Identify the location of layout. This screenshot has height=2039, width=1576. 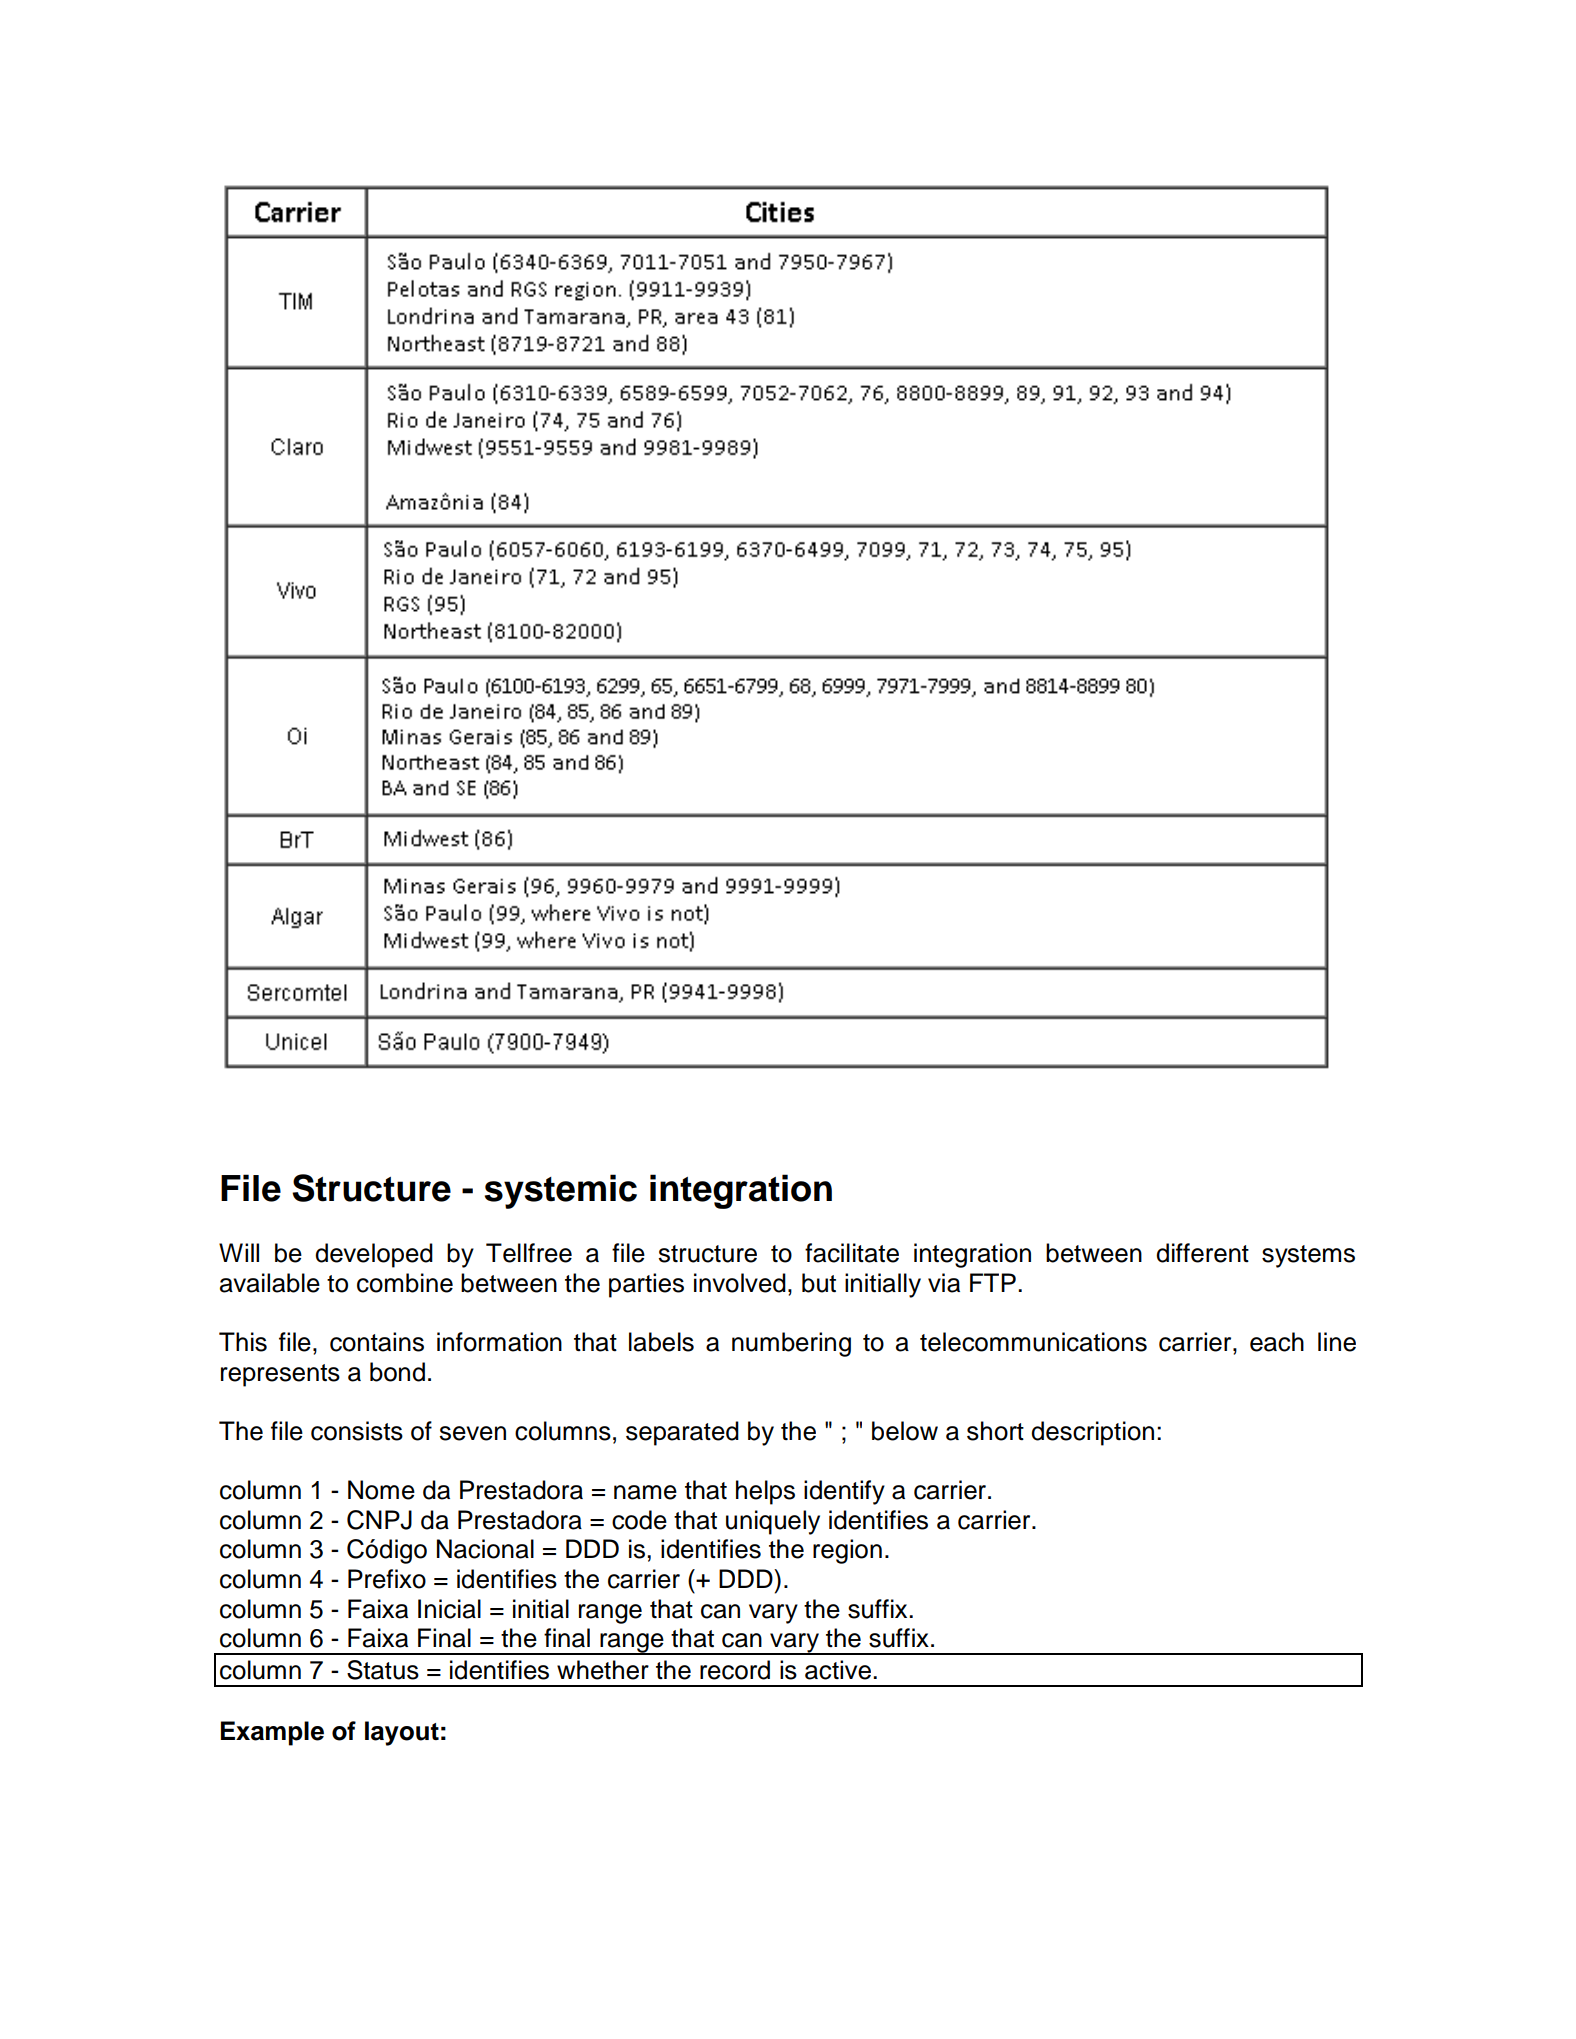
(402, 1733).
